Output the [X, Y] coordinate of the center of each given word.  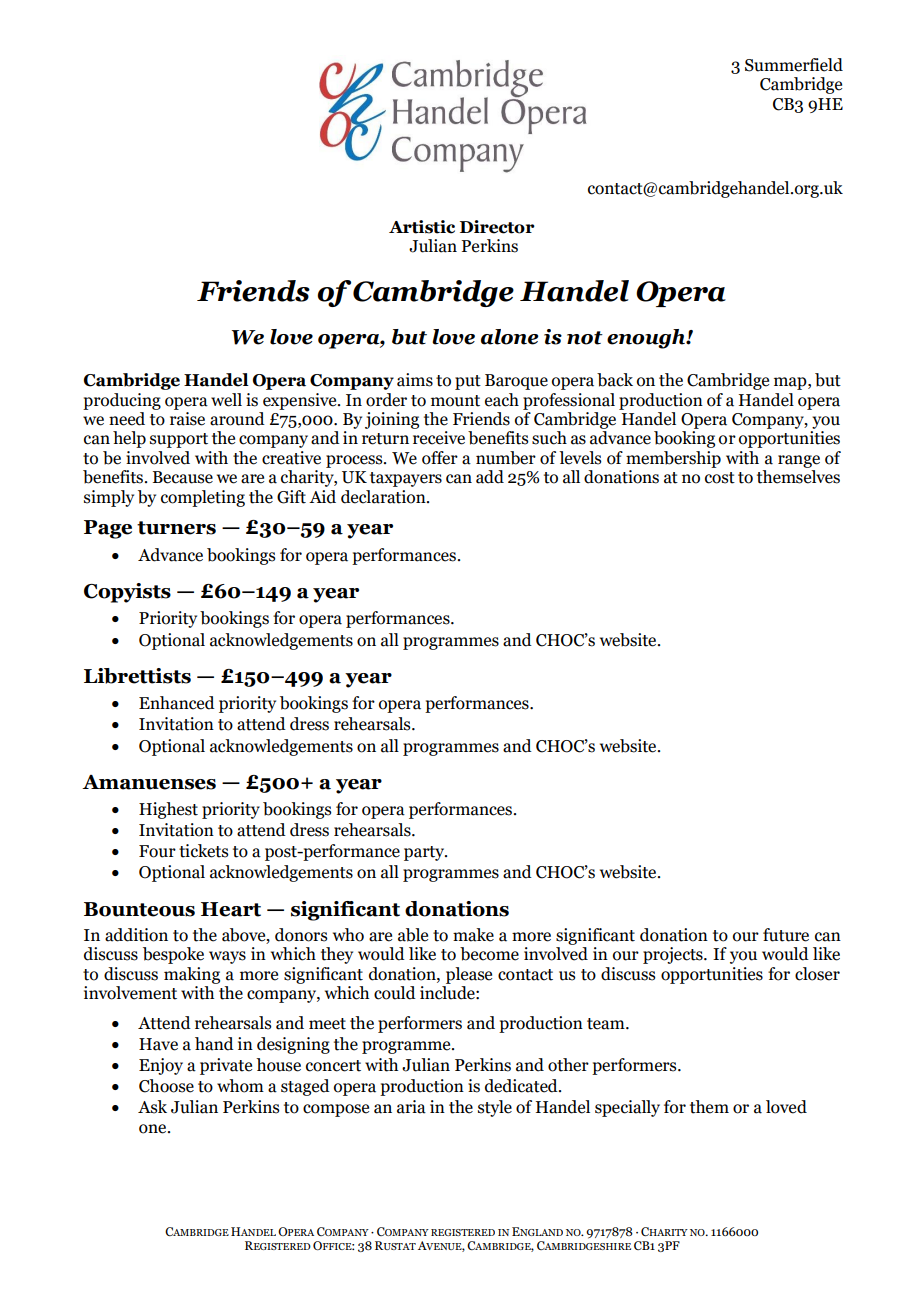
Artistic [422, 227]
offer [440, 458]
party [425, 853]
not [585, 338]
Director [497, 227]
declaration [384, 497]
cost [720, 478]
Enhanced [177, 703]
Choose [166, 1086]
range [799, 461]
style [495, 1108]
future [786, 935]
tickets [203, 851]
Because [183, 477]
